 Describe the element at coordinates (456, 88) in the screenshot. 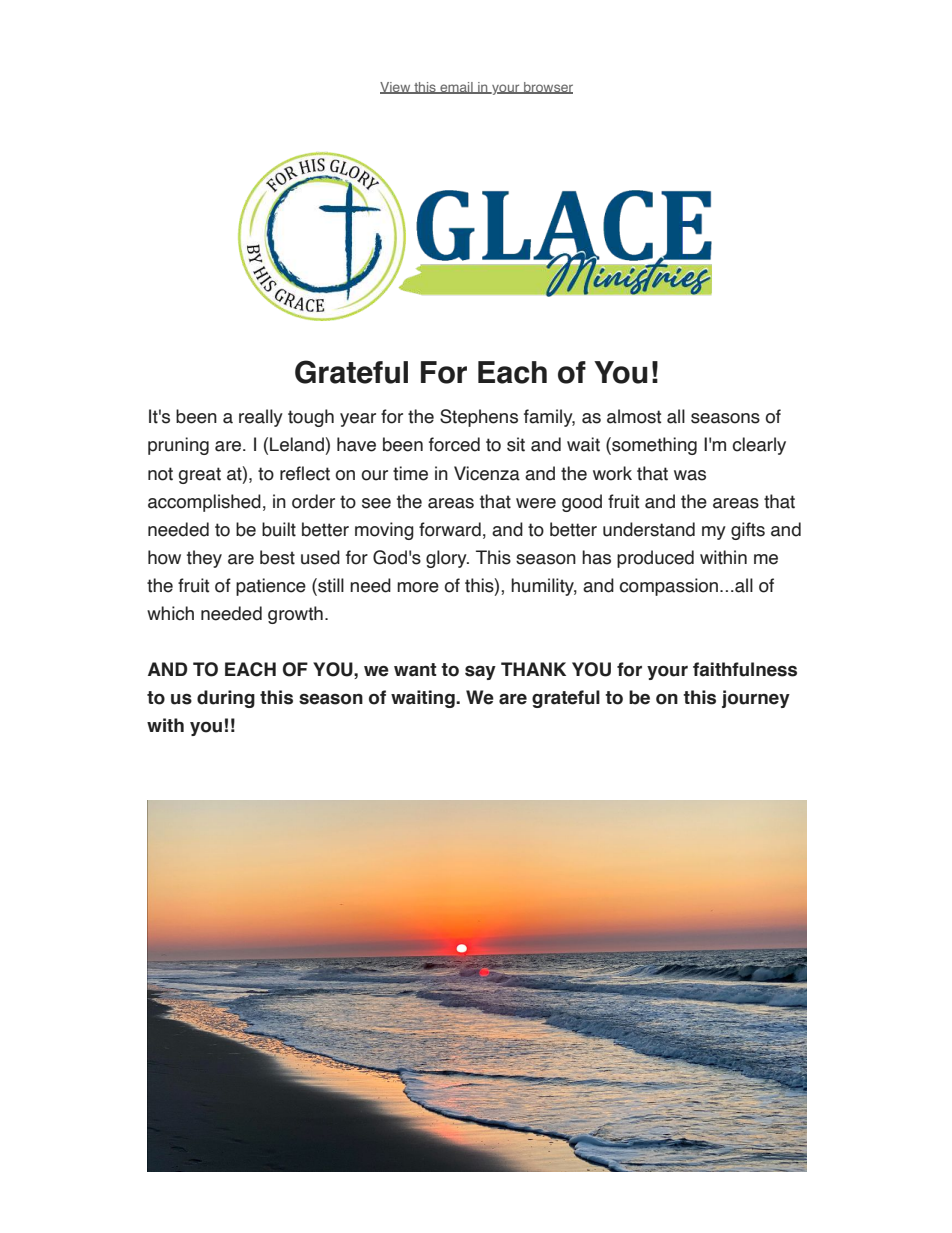

I see `email` at that location.
